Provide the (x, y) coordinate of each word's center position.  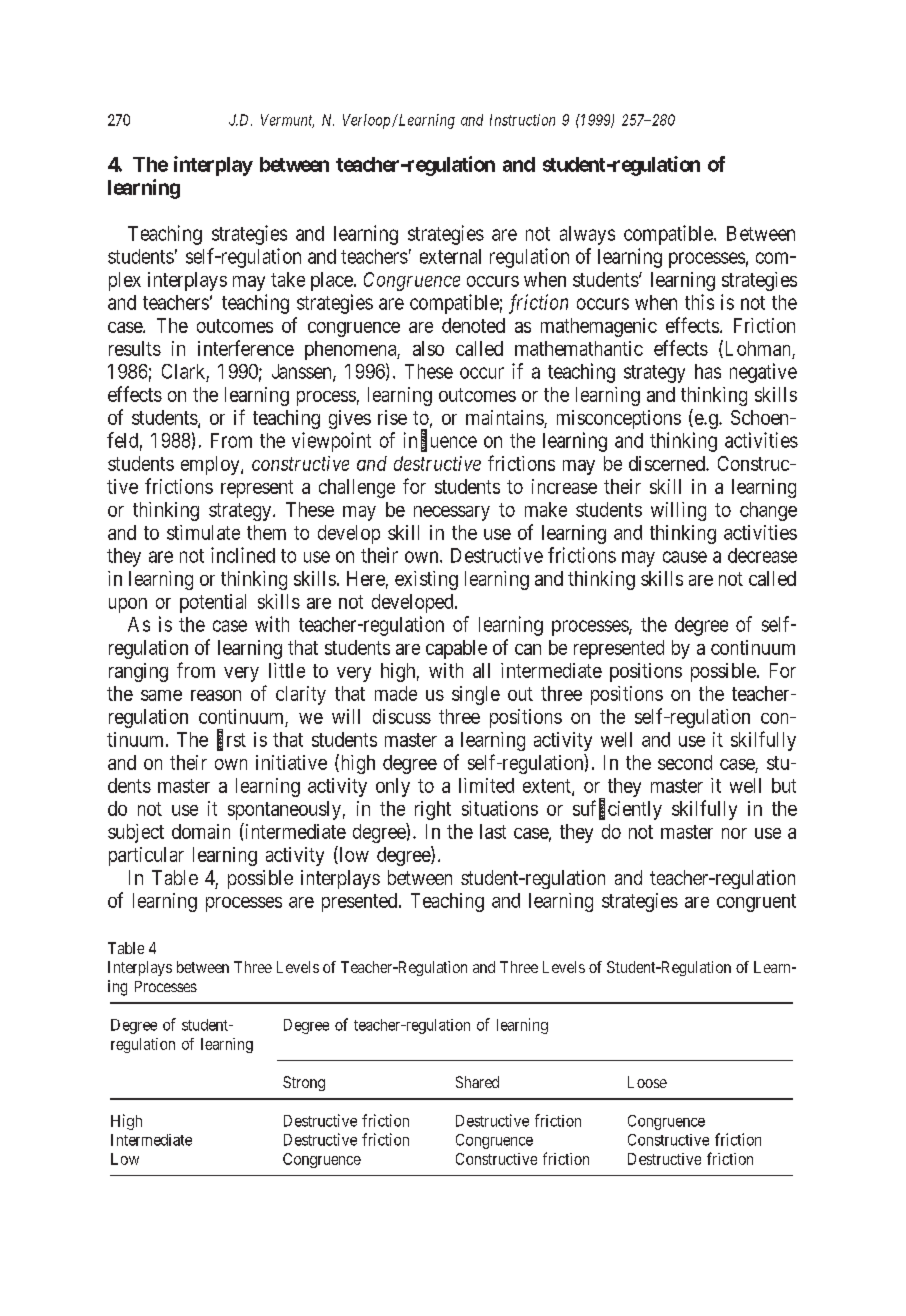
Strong (304, 1083)
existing (426, 580)
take (288, 279)
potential (213, 603)
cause (685, 557)
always (587, 235)
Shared (477, 1082)
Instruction (522, 120)
